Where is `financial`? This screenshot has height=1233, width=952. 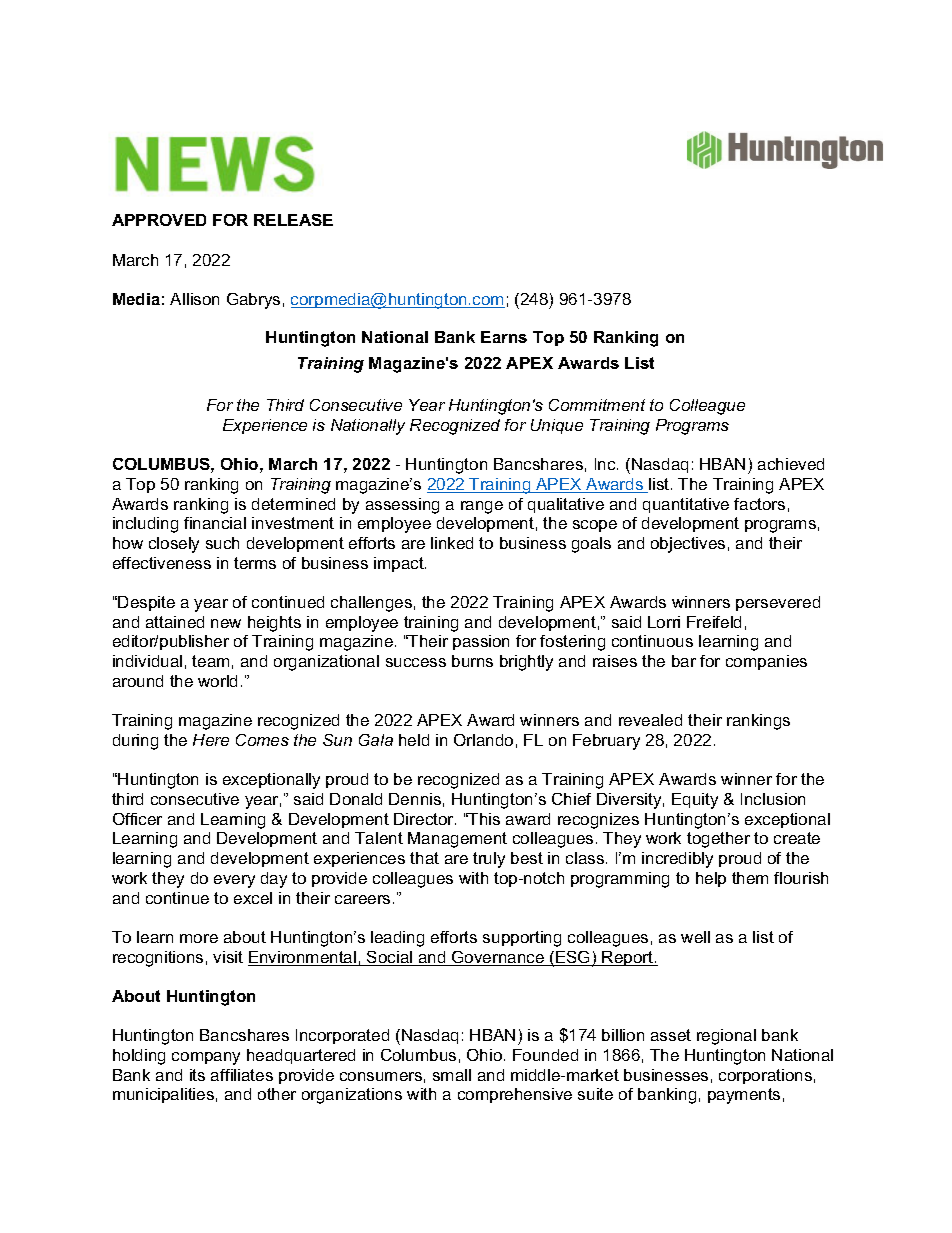
financial is located at coordinates (215, 523).
